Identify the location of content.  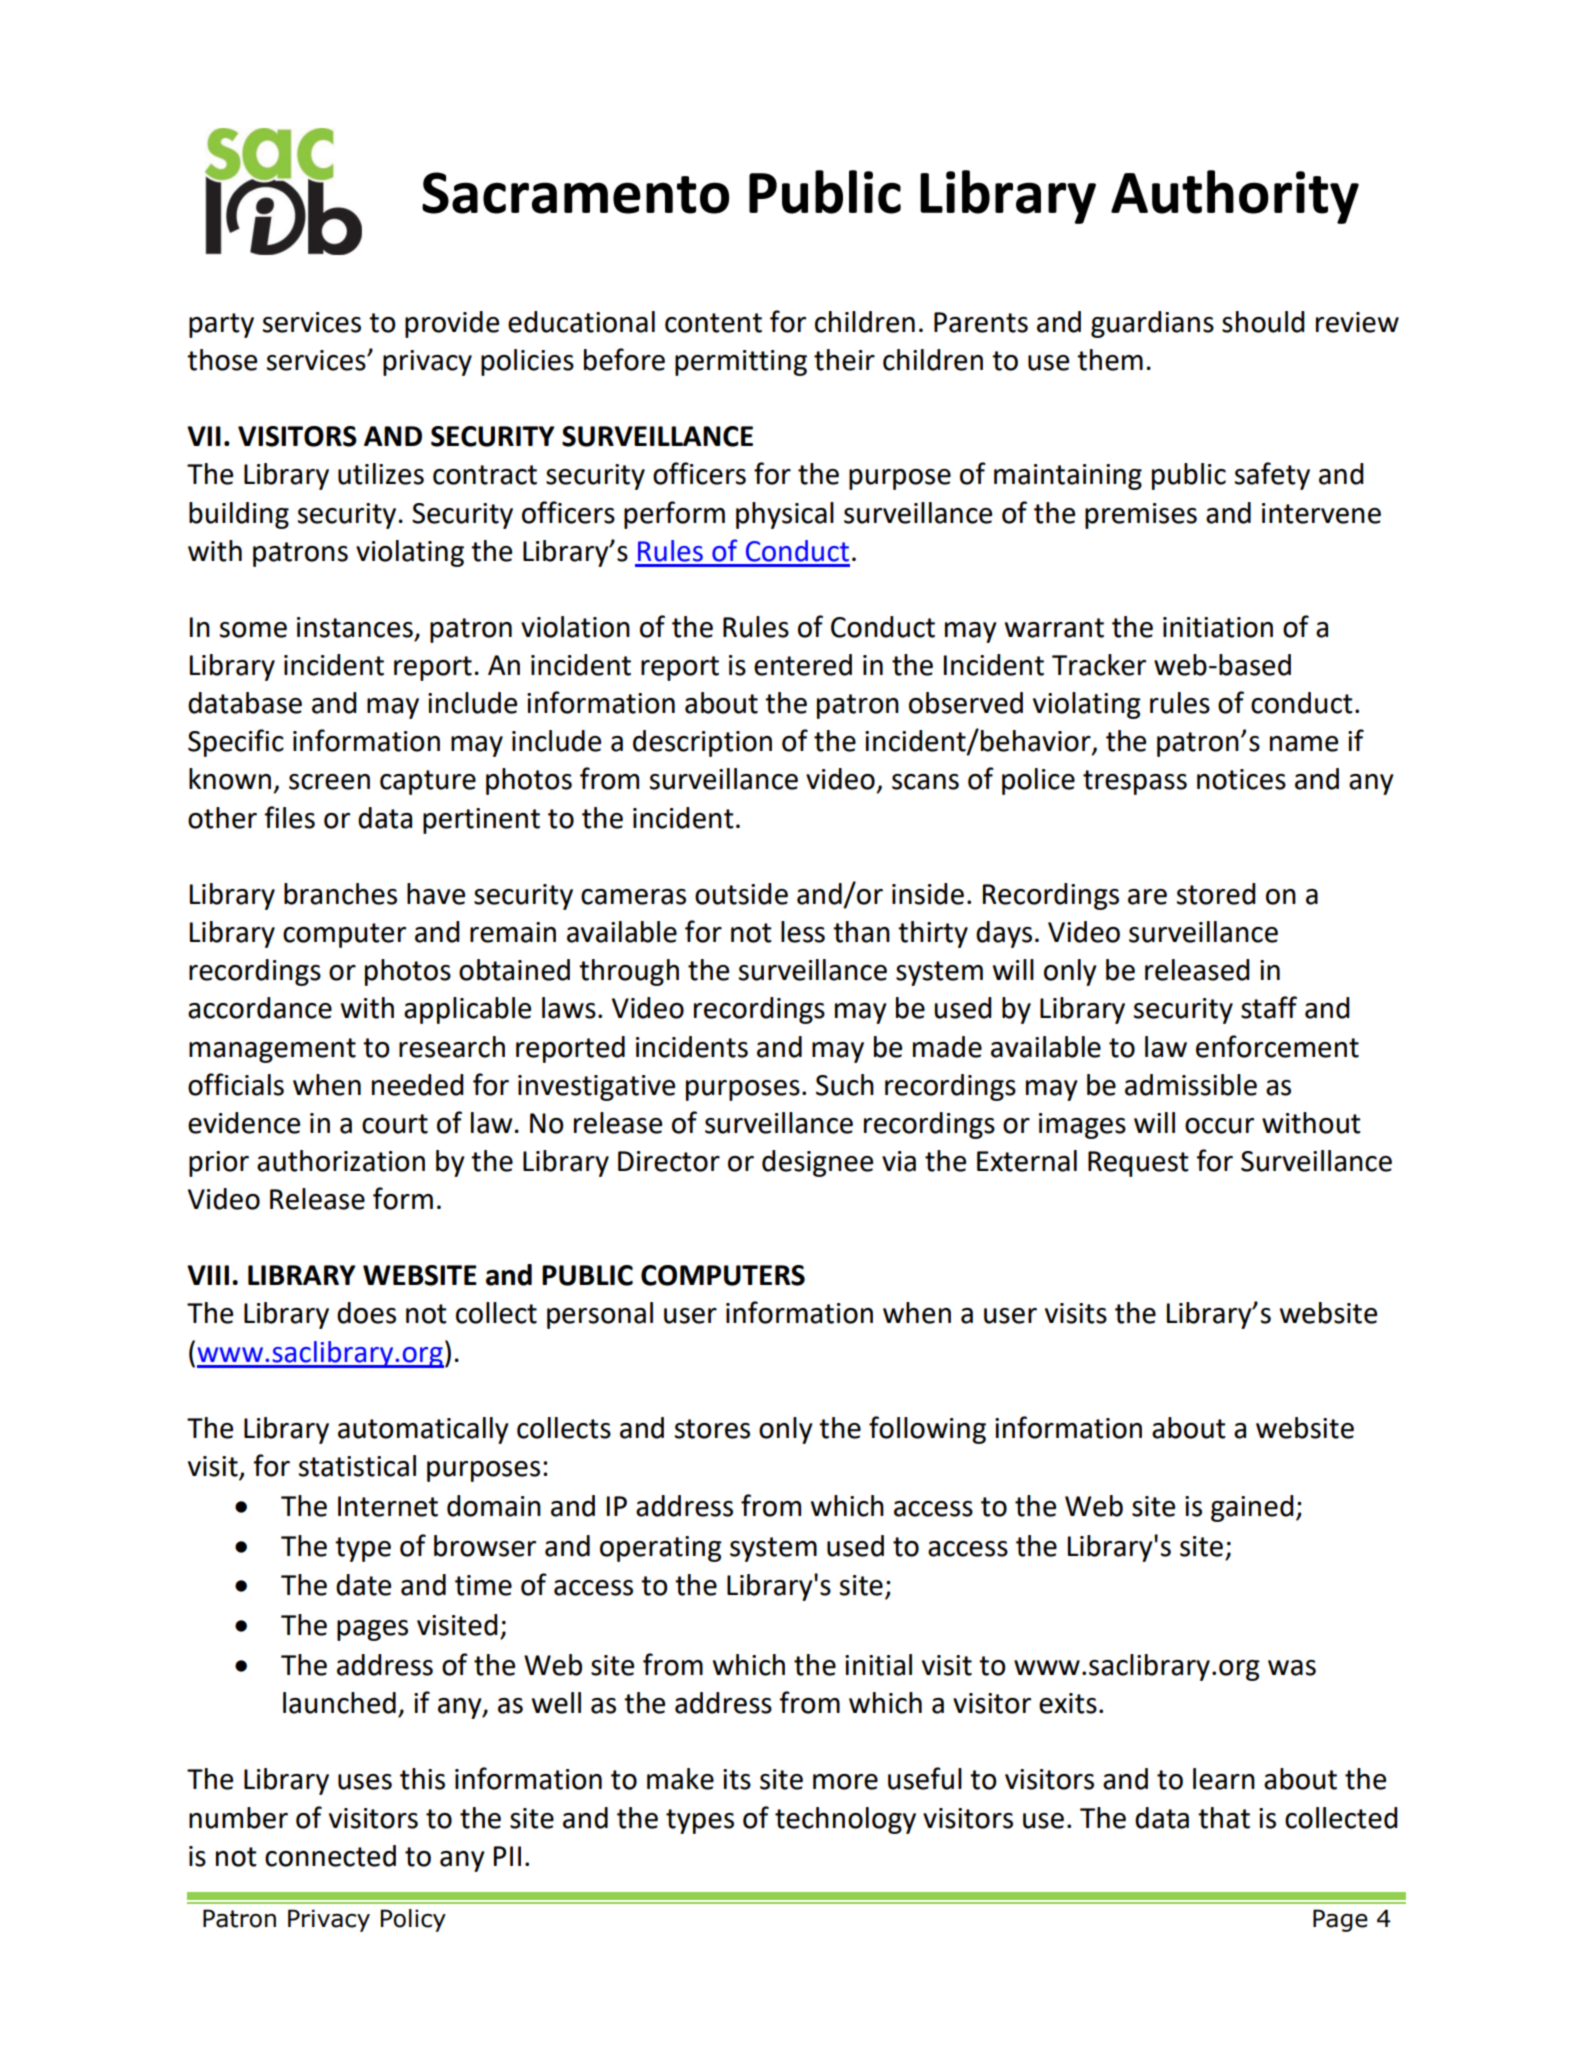
(713, 323).
